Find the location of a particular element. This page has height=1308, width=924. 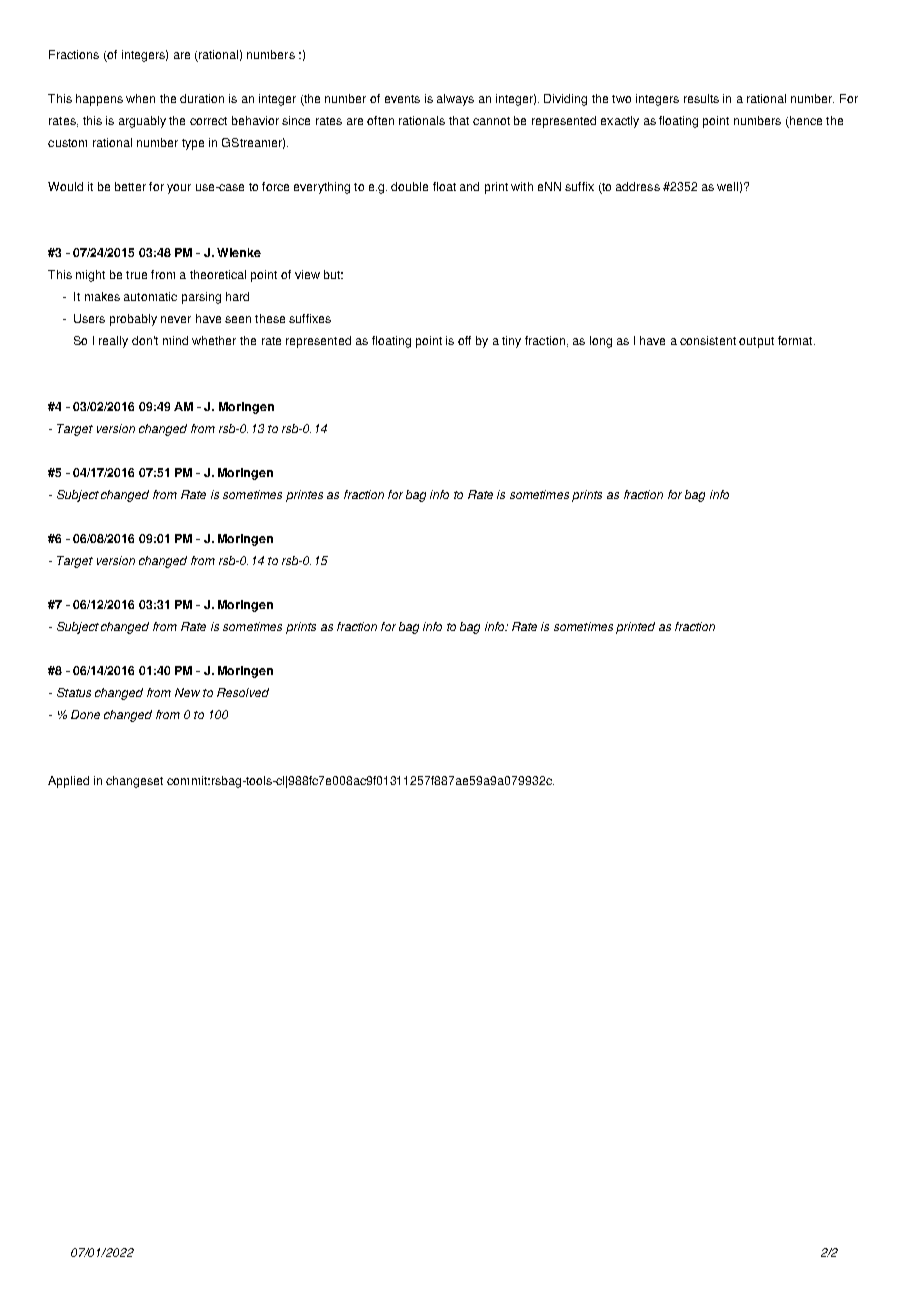

output is located at coordinates (756, 342).
